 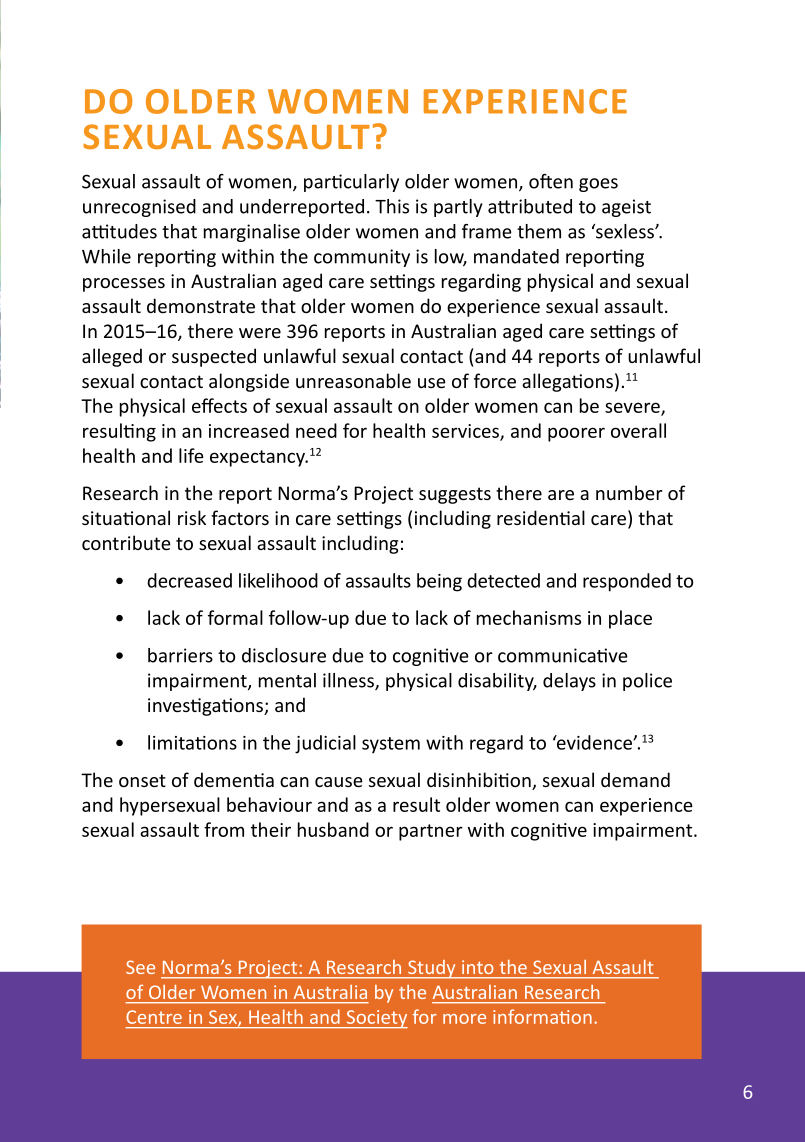 I want to click on goes, so click(x=598, y=185).
